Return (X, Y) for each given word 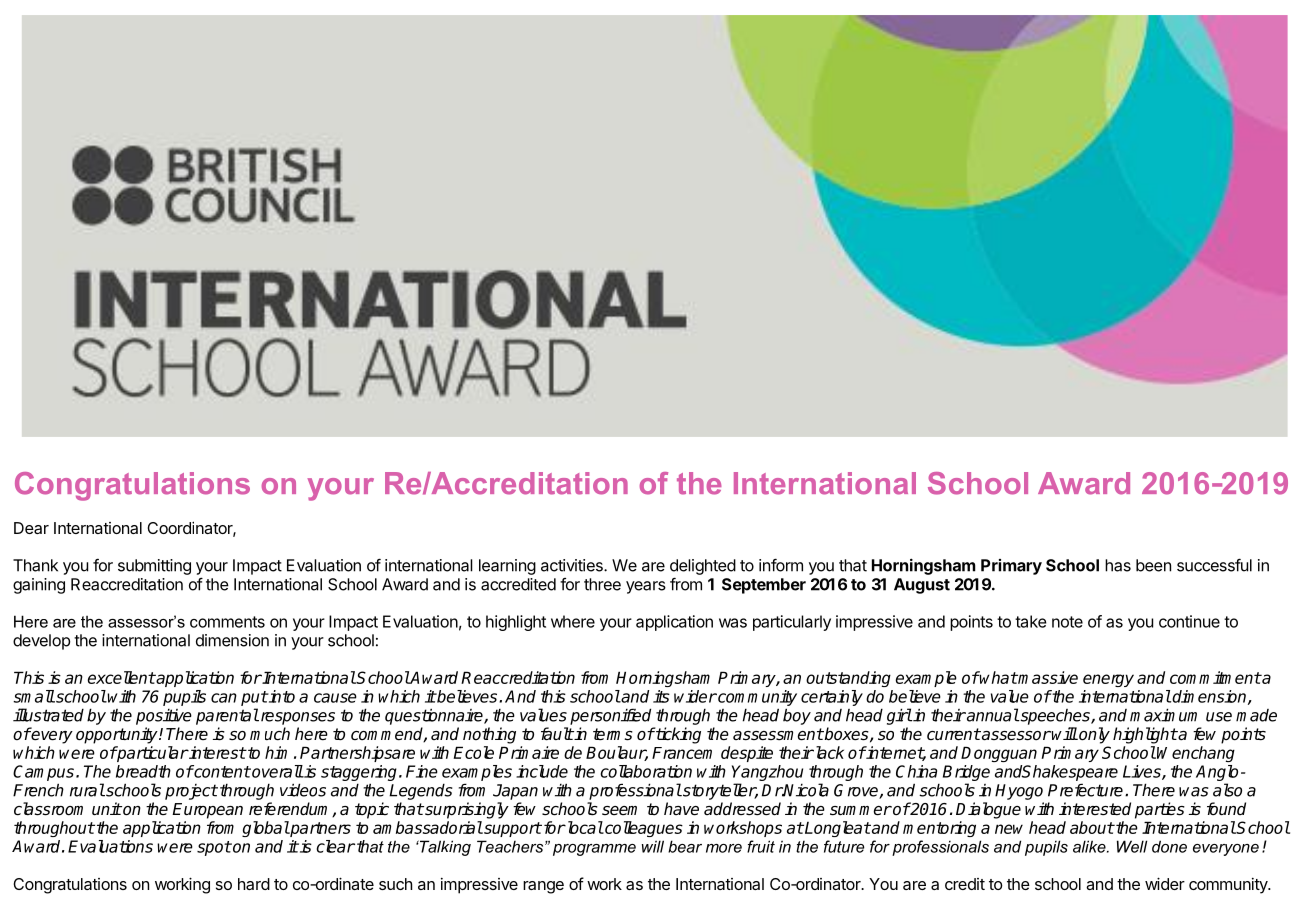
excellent (122, 677)
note (1067, 622)
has (1118, 565)
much (270, 734)
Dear (31, 528)
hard (254, 884)
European (207, 811)
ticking (677, 735)
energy (1108, 680)
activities (573, 565)
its (661, 696)
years (646, 587)
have (681, 809)
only (1093, 735)
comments (227, 622)
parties (1160, 810)
